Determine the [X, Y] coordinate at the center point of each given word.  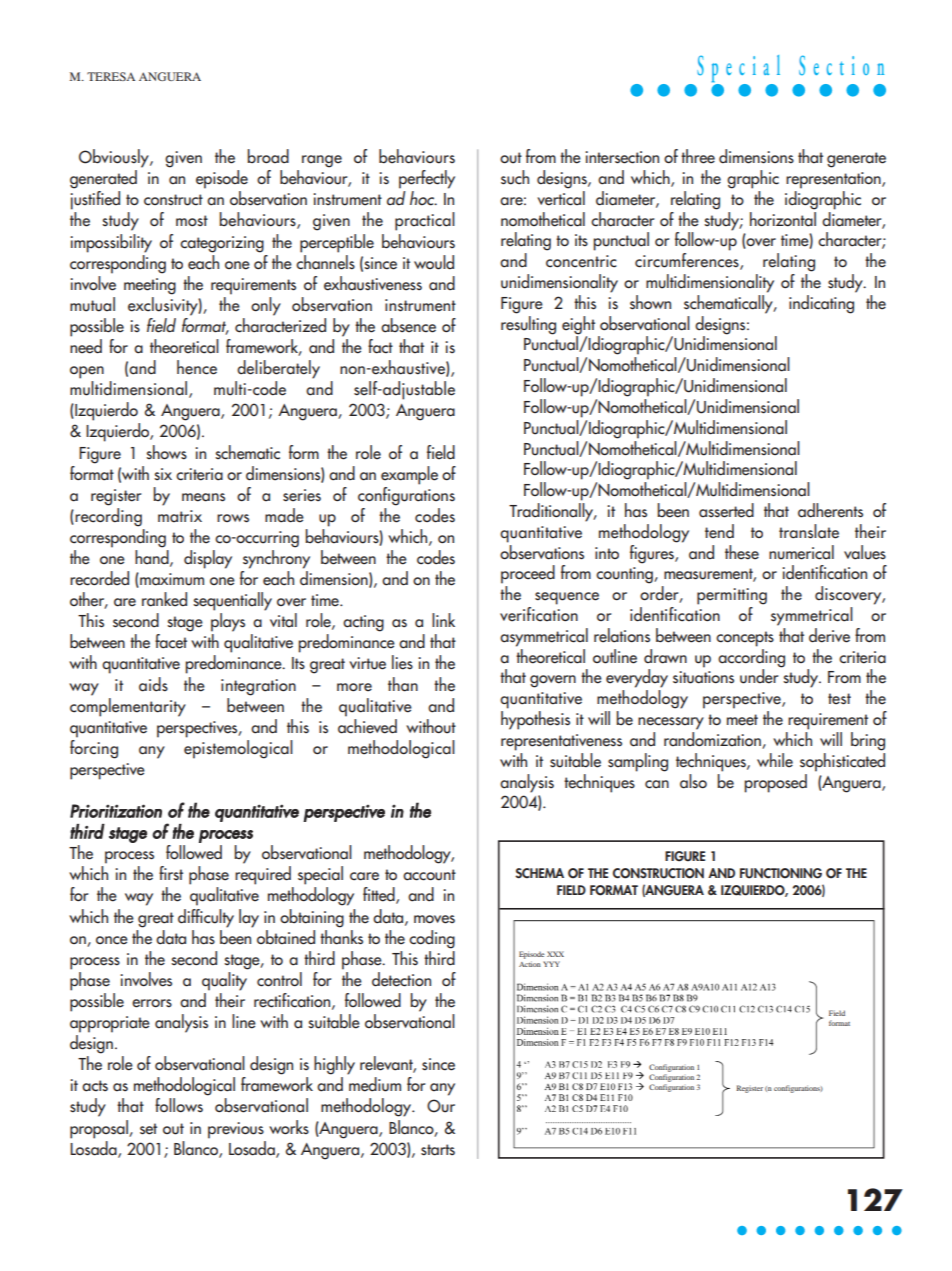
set [148, 1129]
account [429, 875]
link [443, 620]
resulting [528, 324]
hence [197, 367]
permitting [732, 596]
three [698, 156]
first [171, 873]
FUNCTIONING [781, 873]
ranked [164, 599]
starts [438, 1150]
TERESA [111, 76]
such [515, 177]
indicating [821, 304]
